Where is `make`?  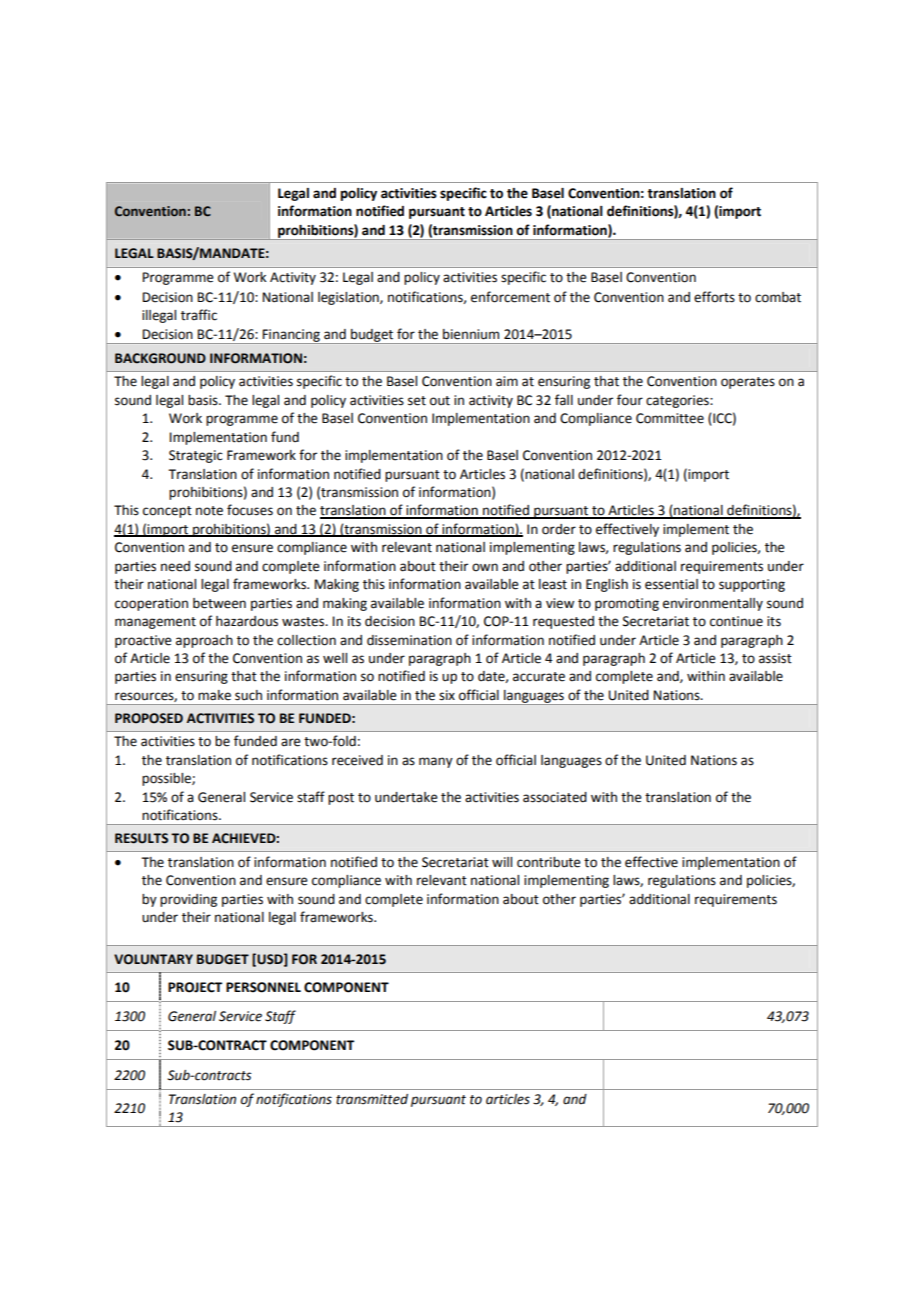
make is located at coordinates (214, 695).
